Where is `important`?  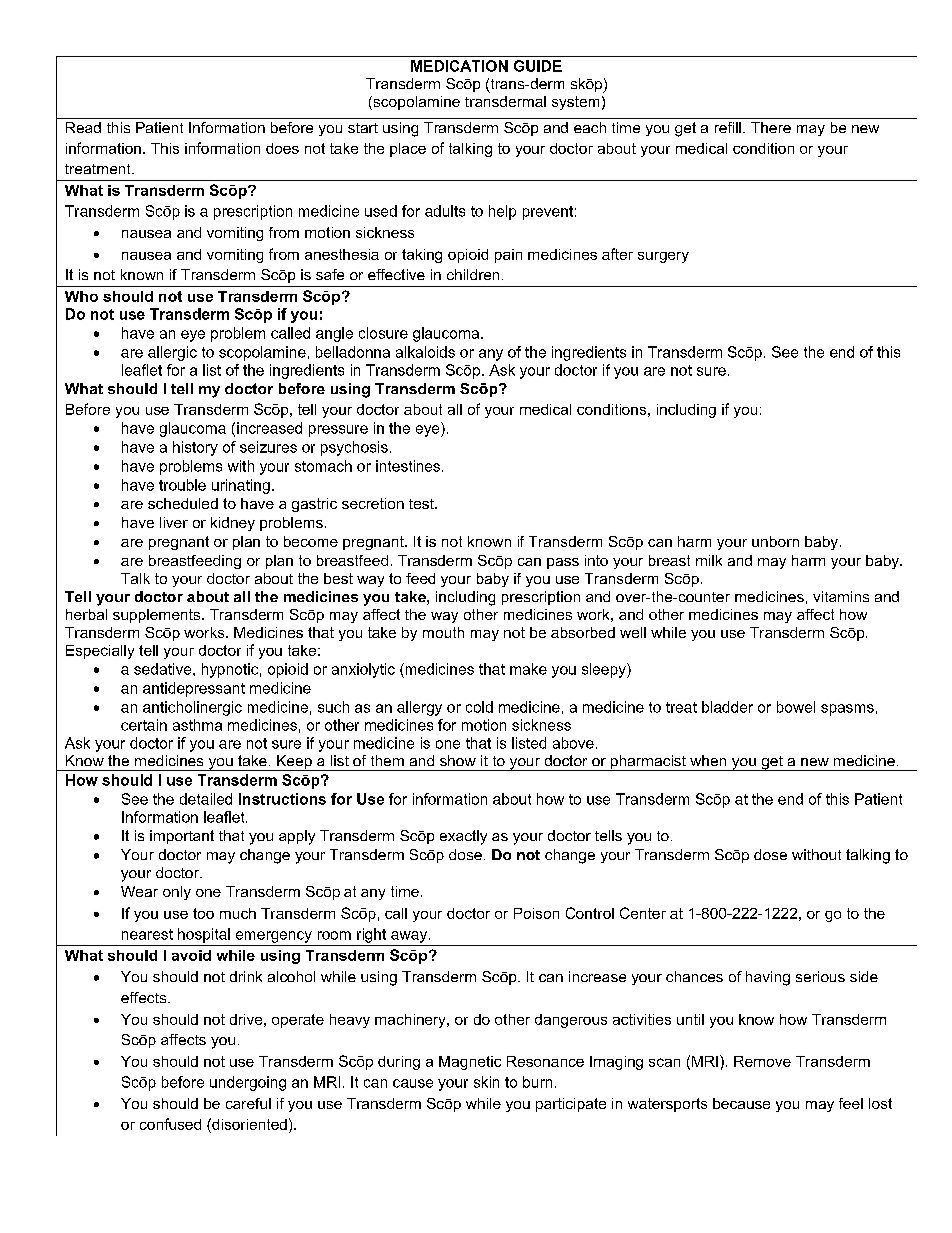
important is located at coordinates (182, 837).
